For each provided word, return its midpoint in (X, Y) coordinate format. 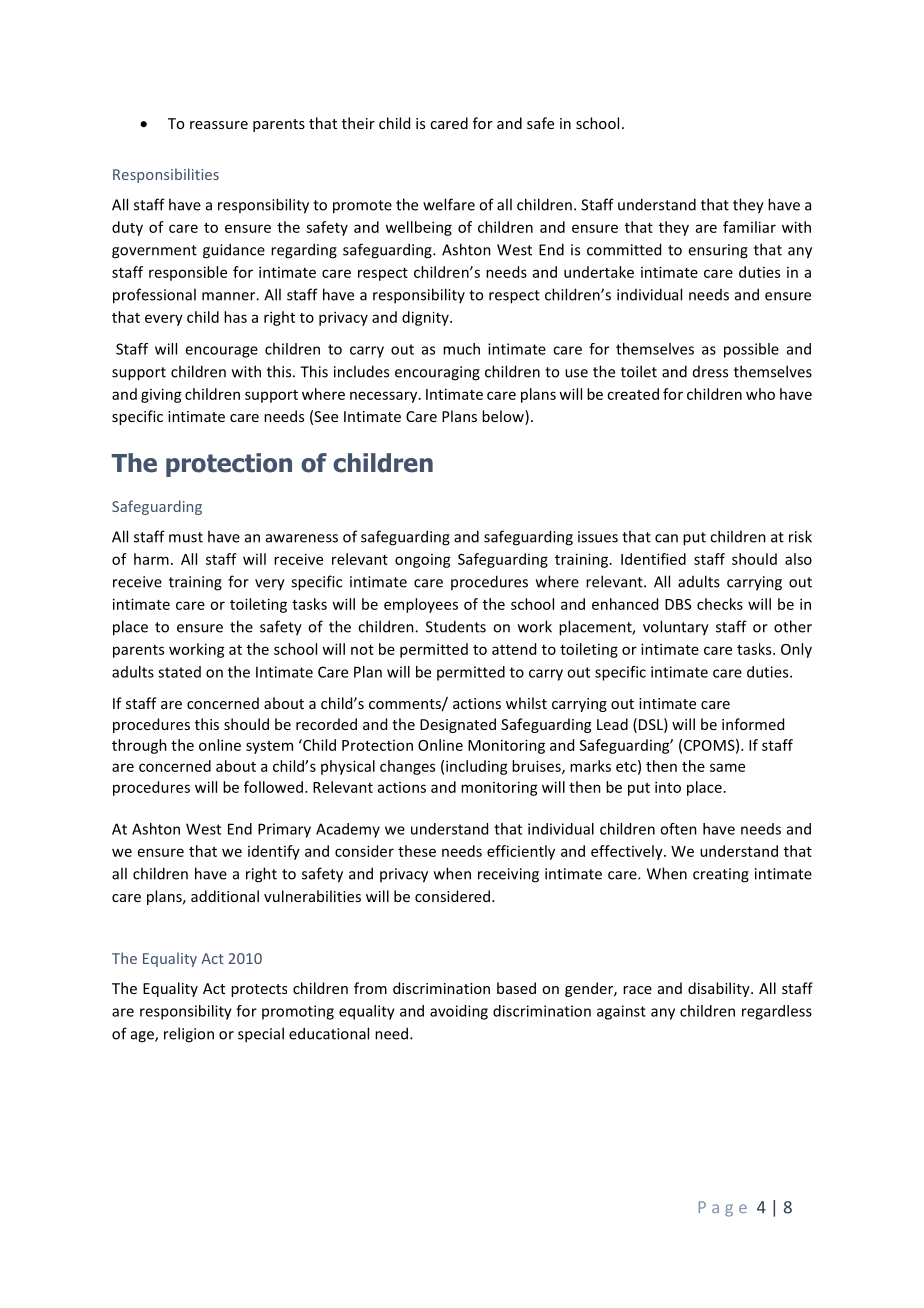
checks (720, 604)
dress (710, 372)
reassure (219, 125)
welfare (449, 204)
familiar (749, 227)
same (727, 767)
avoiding (459, 1012)
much (461, 349)
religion (189, 1035)
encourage (221, 352)
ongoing (423, 561)
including (477, 767)
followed (273, 787)
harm (151, 559)
